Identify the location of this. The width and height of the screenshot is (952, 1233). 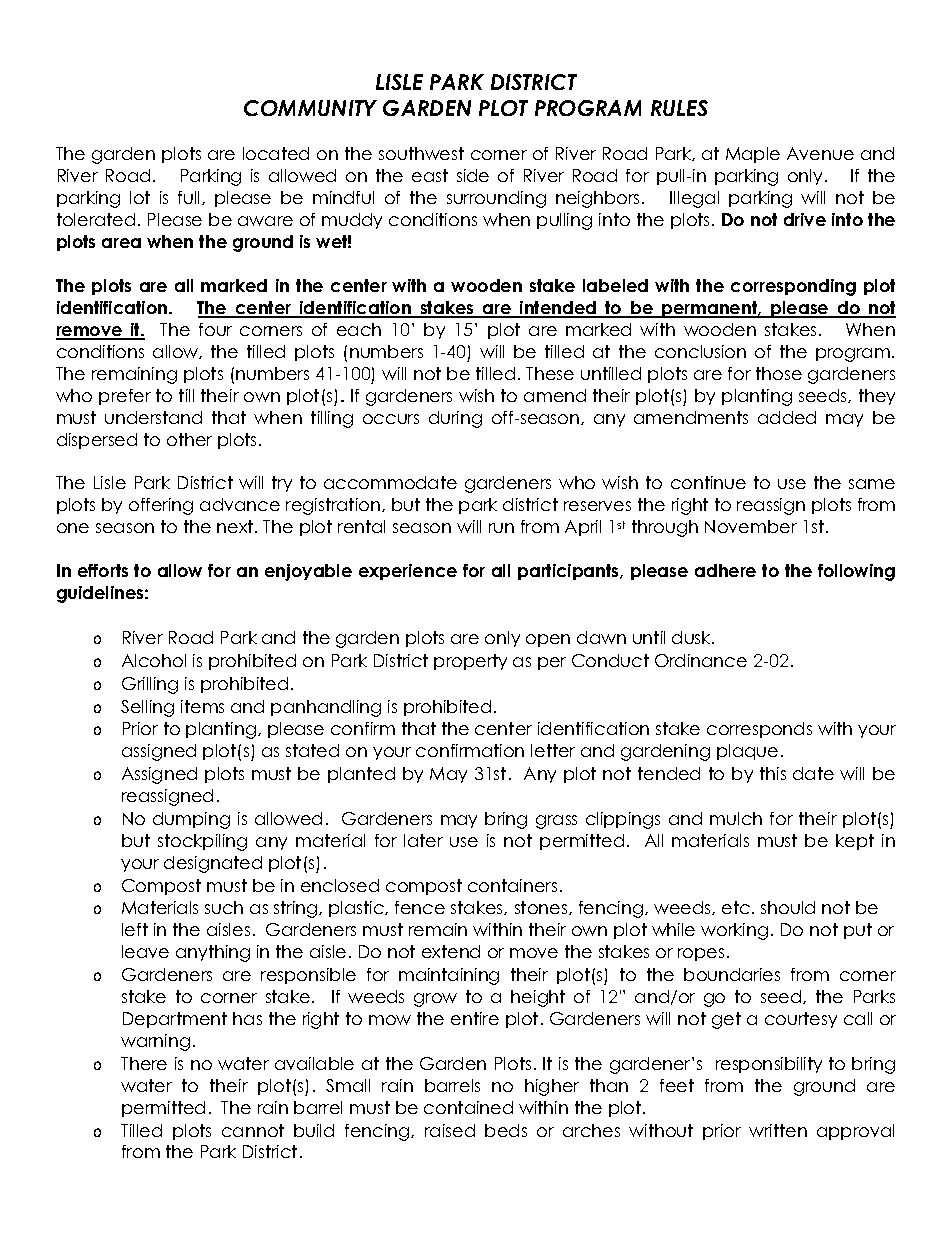
(773, 773).
